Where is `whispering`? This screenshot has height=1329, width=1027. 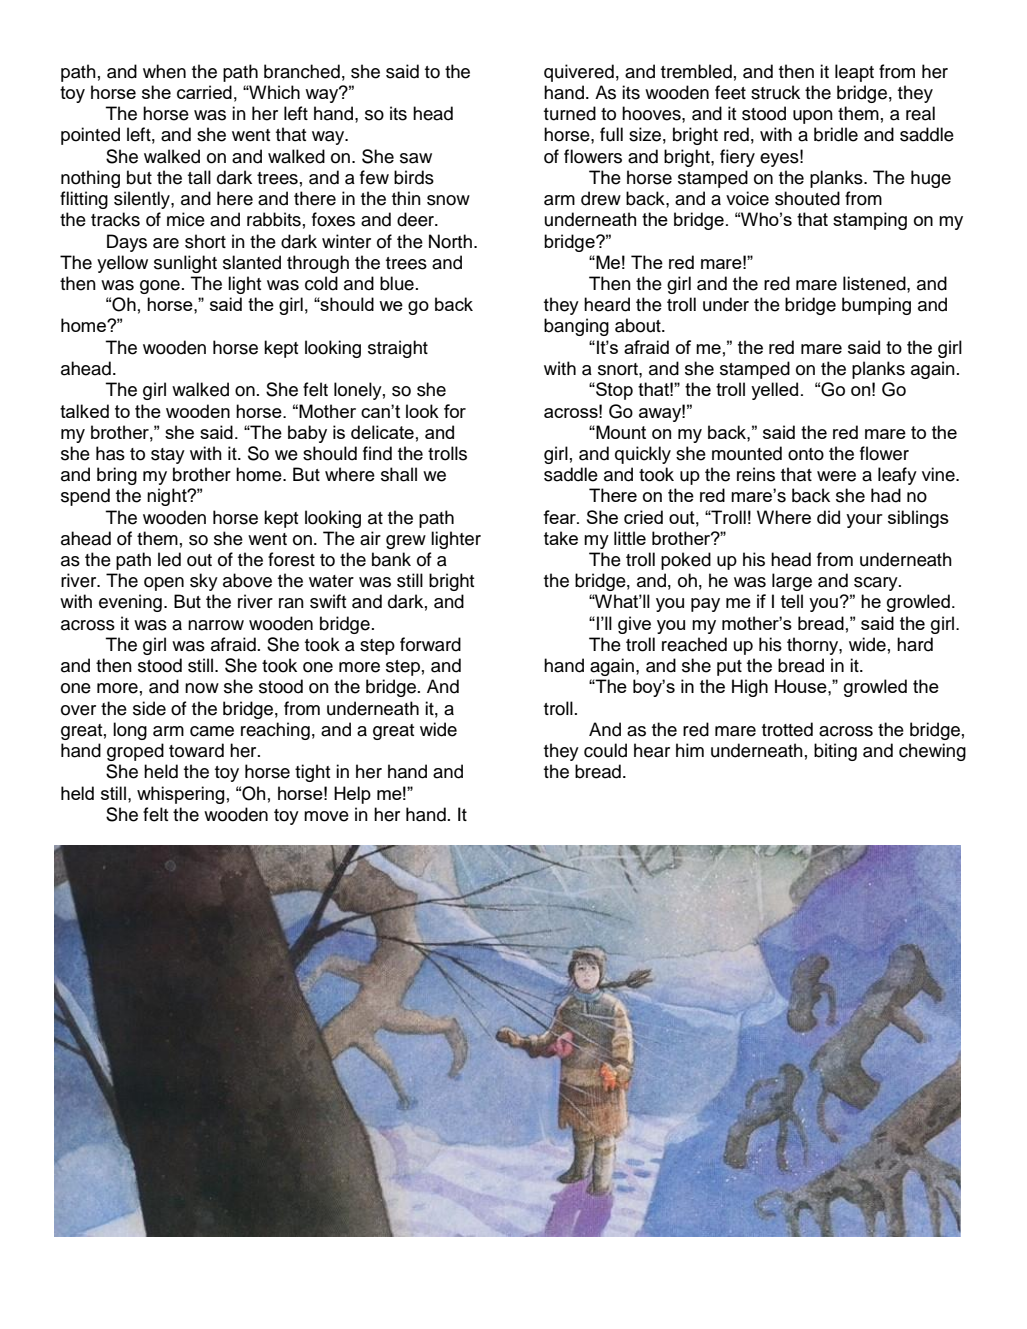
whispering is located at coordinates (180, 795).
